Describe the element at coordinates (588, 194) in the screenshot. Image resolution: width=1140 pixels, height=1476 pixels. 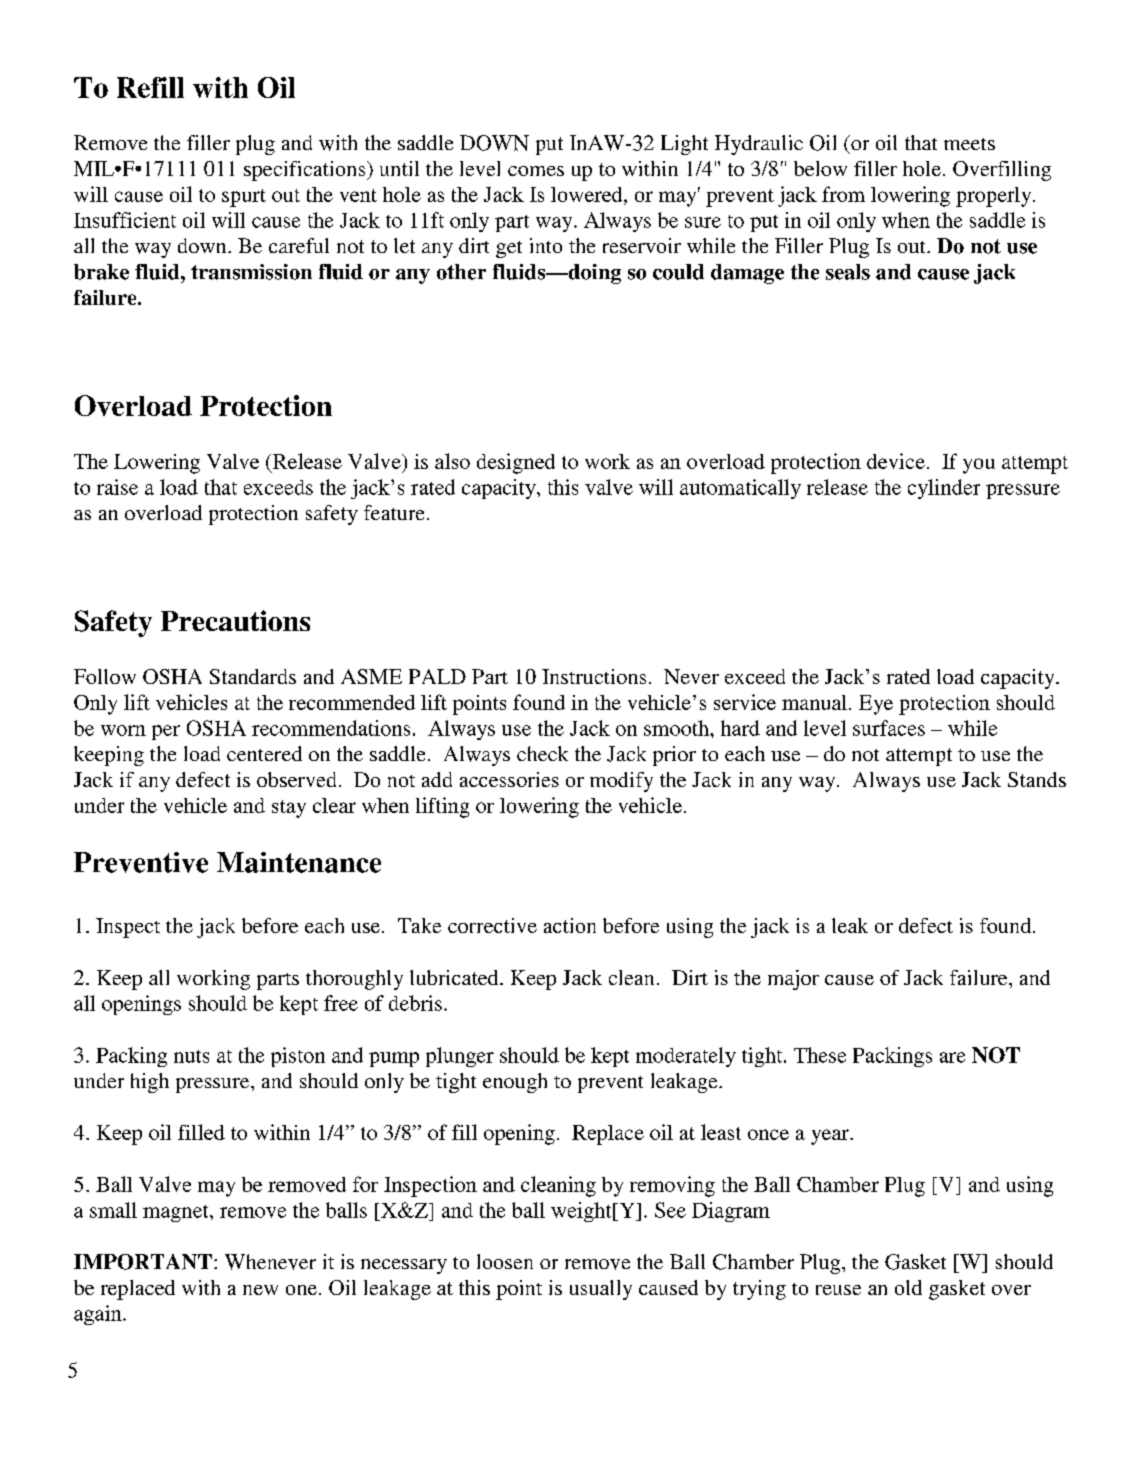
I see `lowered` at that location.
